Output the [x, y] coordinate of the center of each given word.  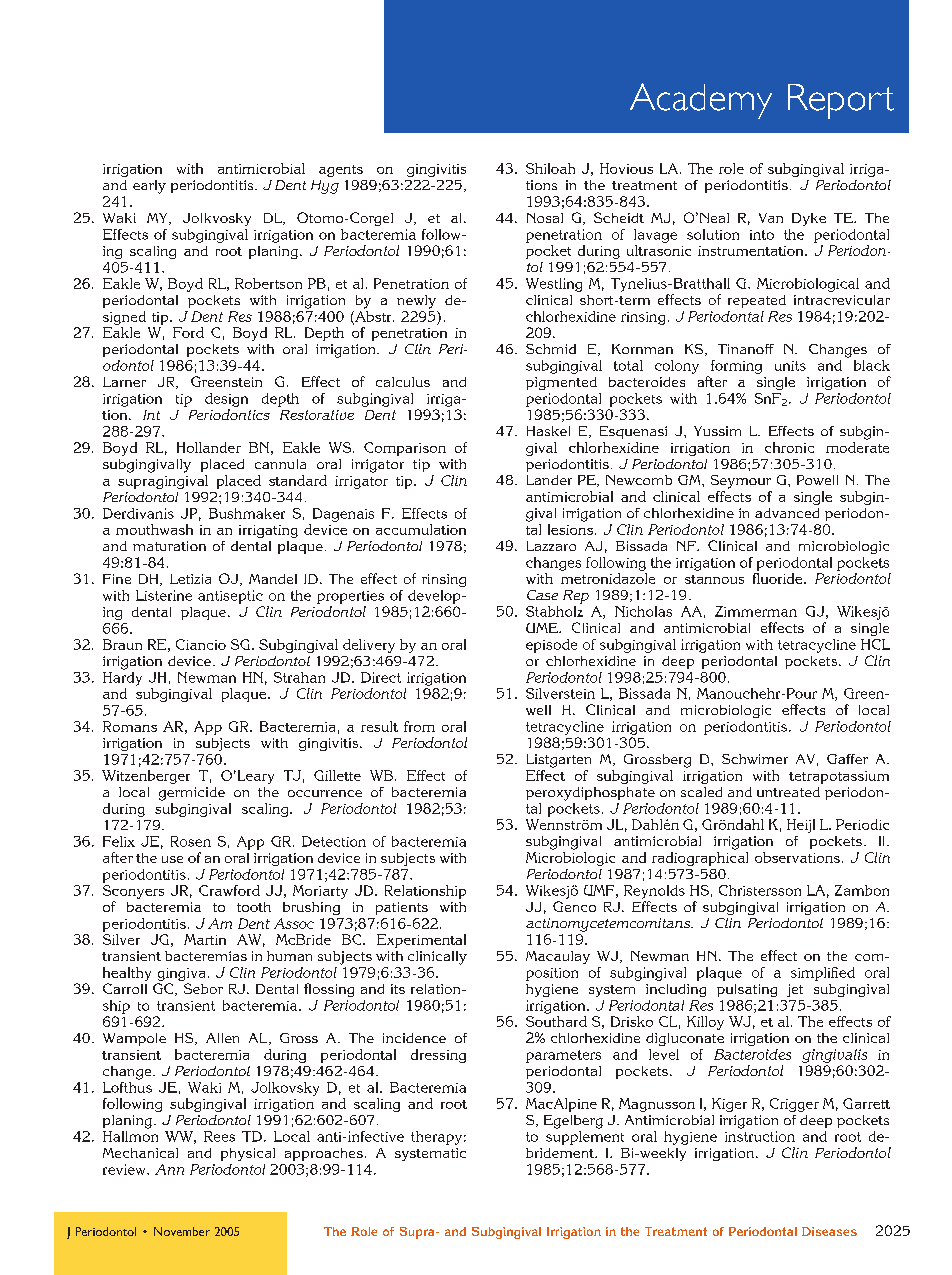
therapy [436, 1138]
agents [341, 171]
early [149, 187]
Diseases [829, 1231]
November [182, 1231]
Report [841, 101]
